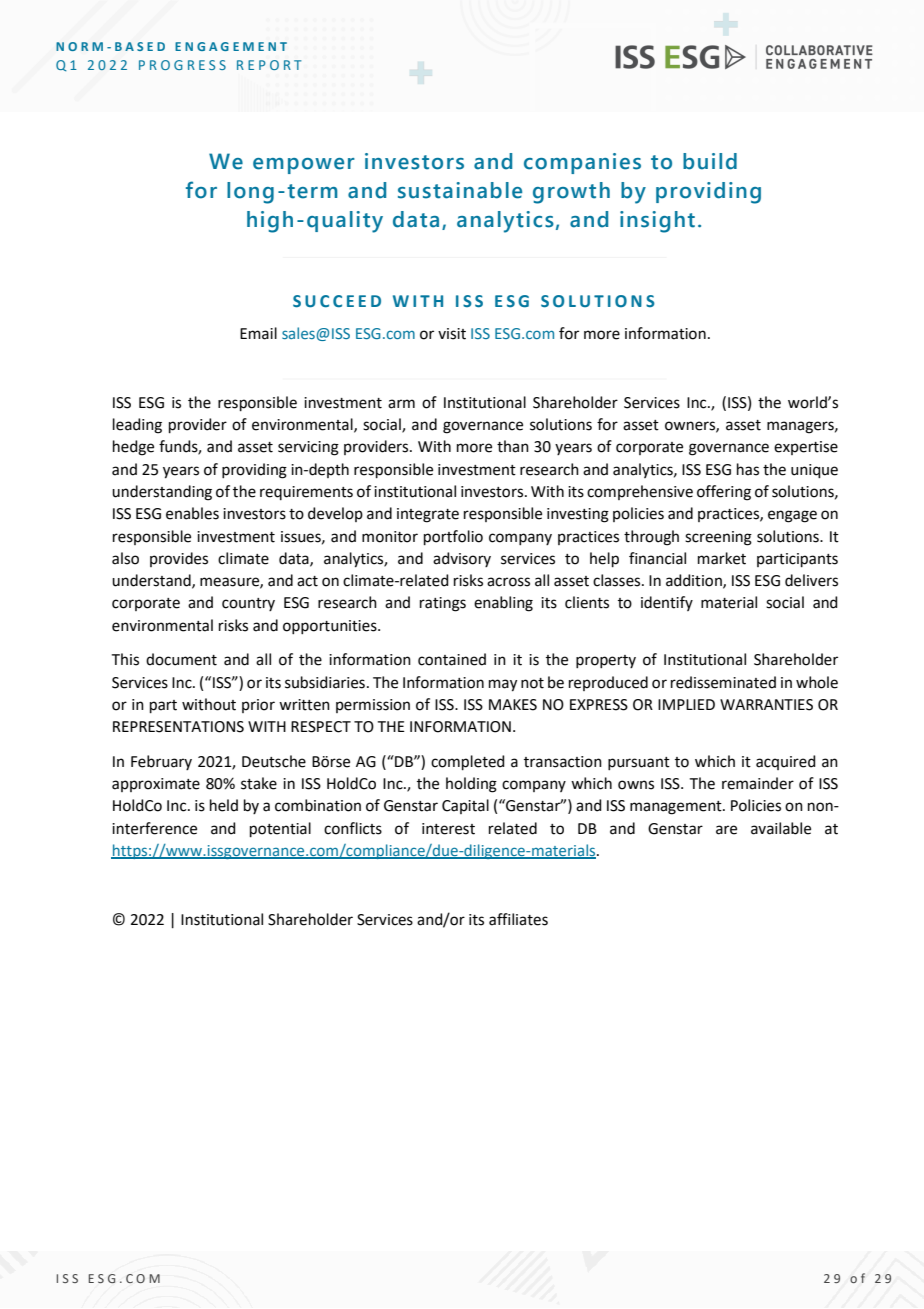  What do you see at coordinates (452, 659) in the screenshot?
I see `contained` at bounding box center [452, 659].
